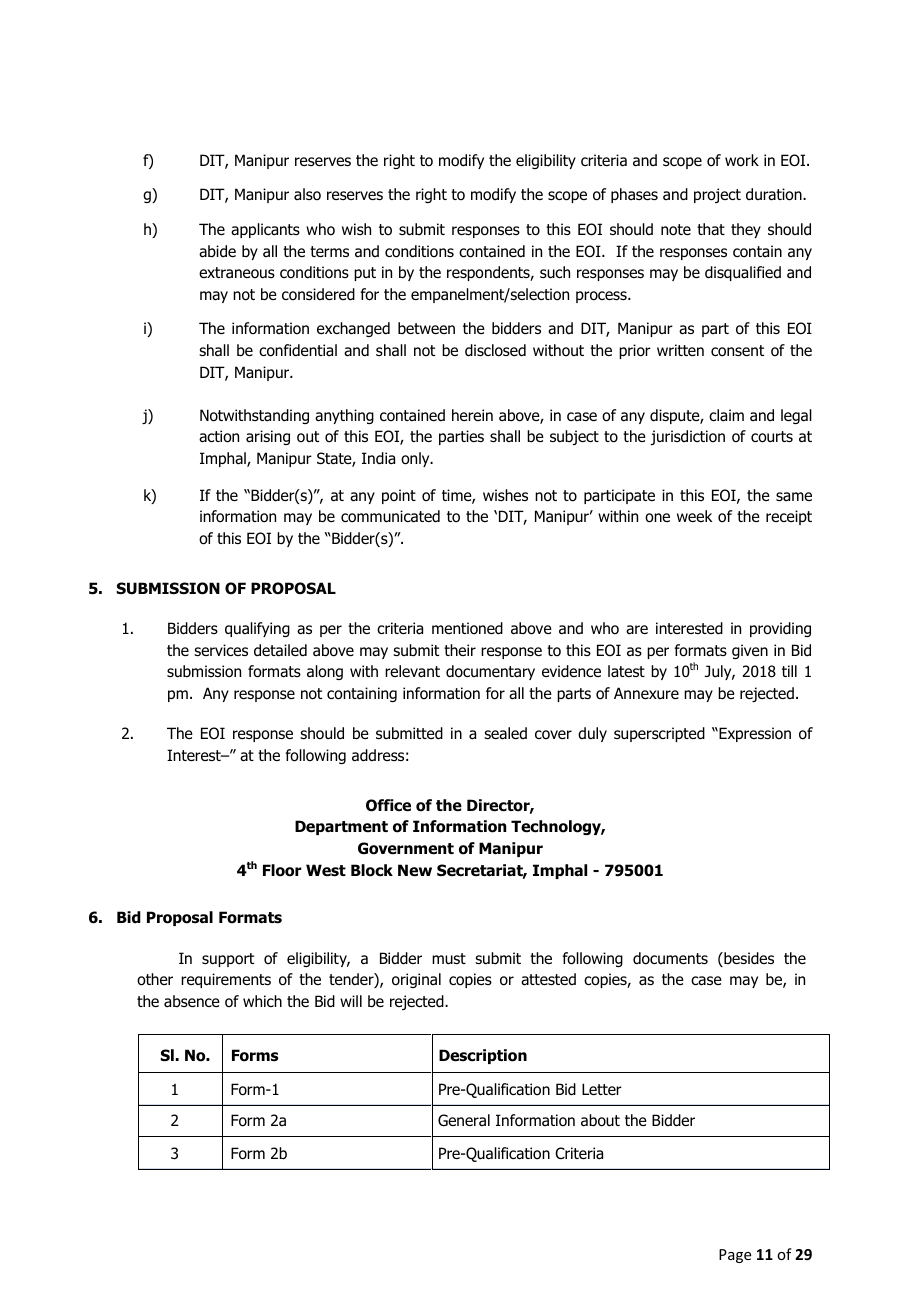 The width and height of the document is (924, 1309). I want to click on Expression, so click(754, 734).
